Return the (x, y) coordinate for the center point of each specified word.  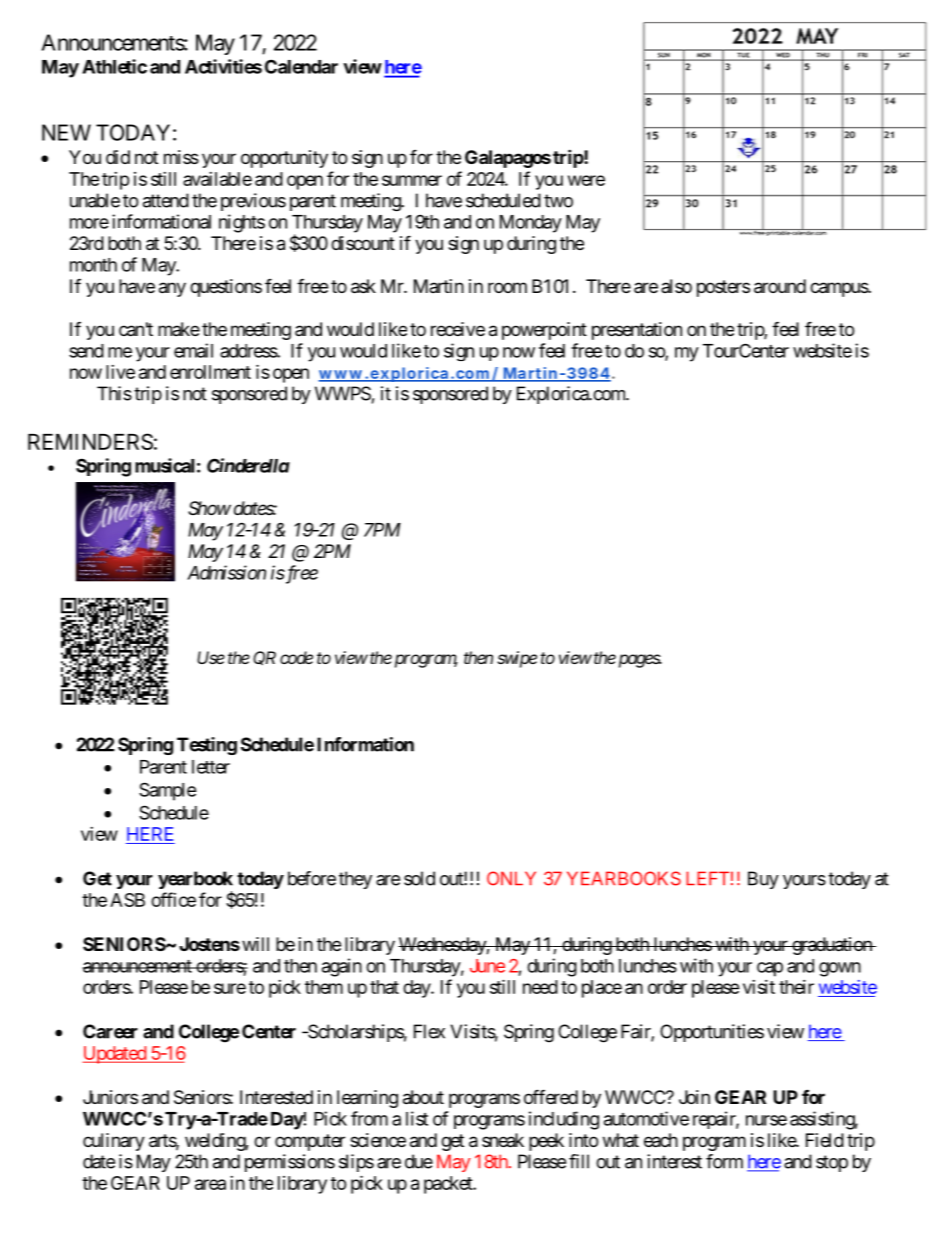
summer (412, 180)
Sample (168, 791)
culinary (114, 1142)
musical (164, 465)
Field (825, 1140)
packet (449, 1185)
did (118, 157)
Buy (763, 880)
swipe (517, 659)
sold (419, 878)
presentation (637, 331)
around (780, 286)
